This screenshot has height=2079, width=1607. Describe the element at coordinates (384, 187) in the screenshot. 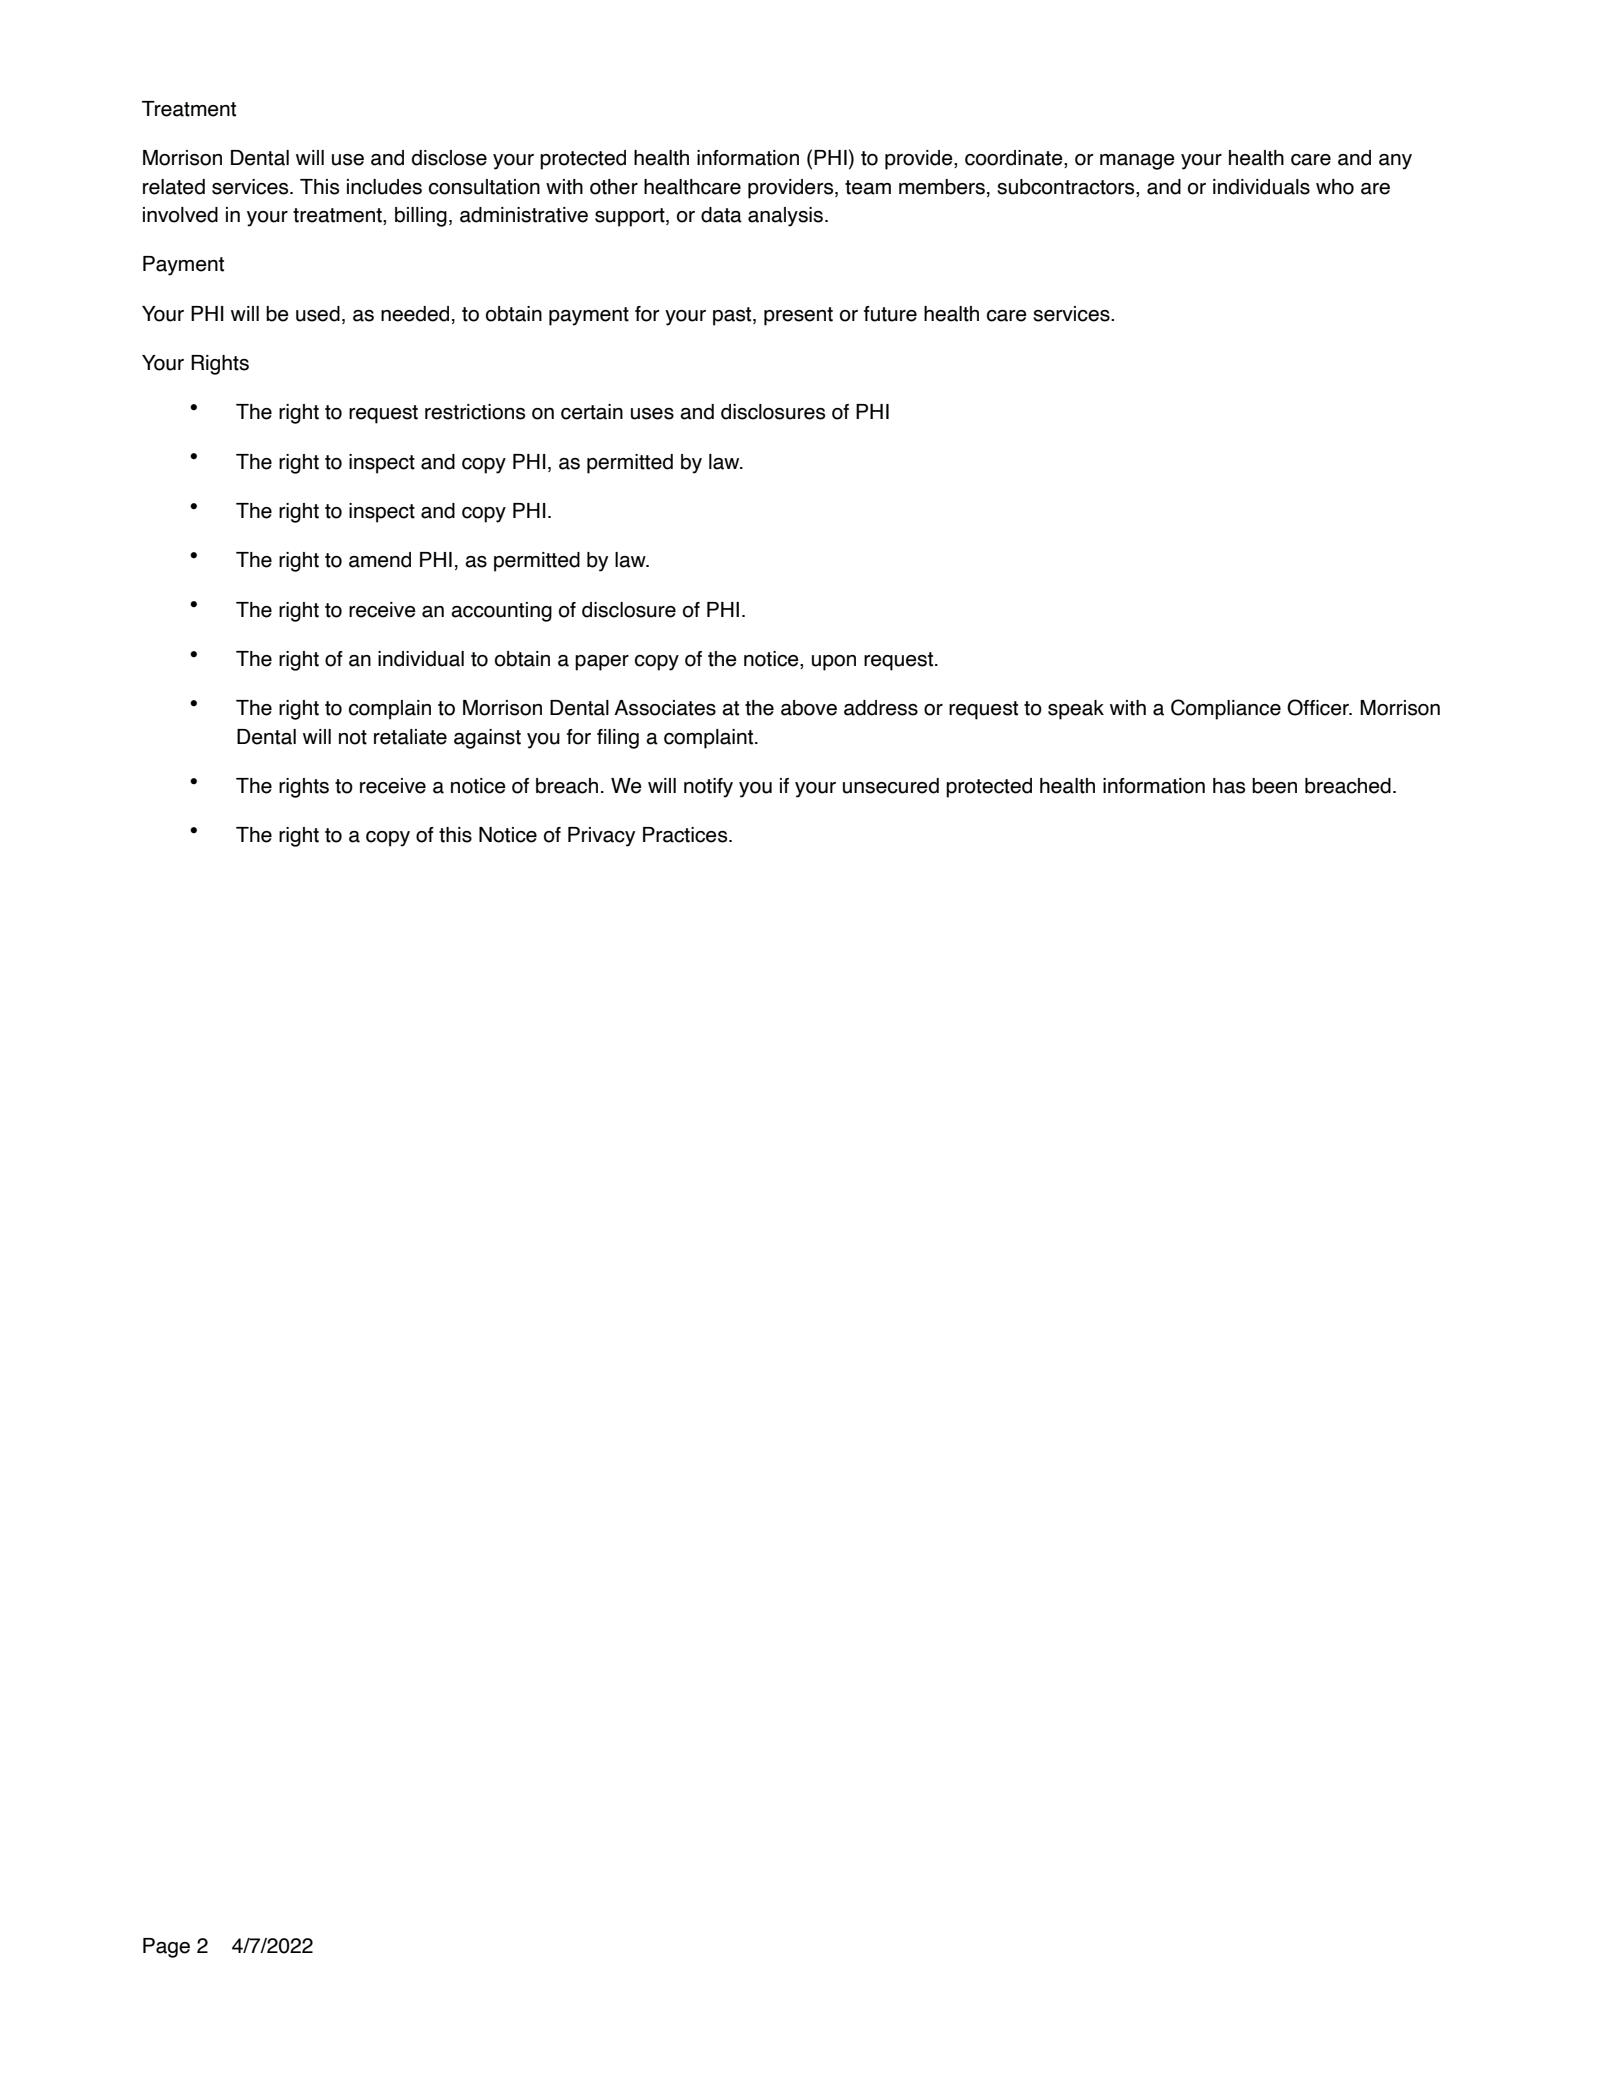

I see `includes` at that location.
